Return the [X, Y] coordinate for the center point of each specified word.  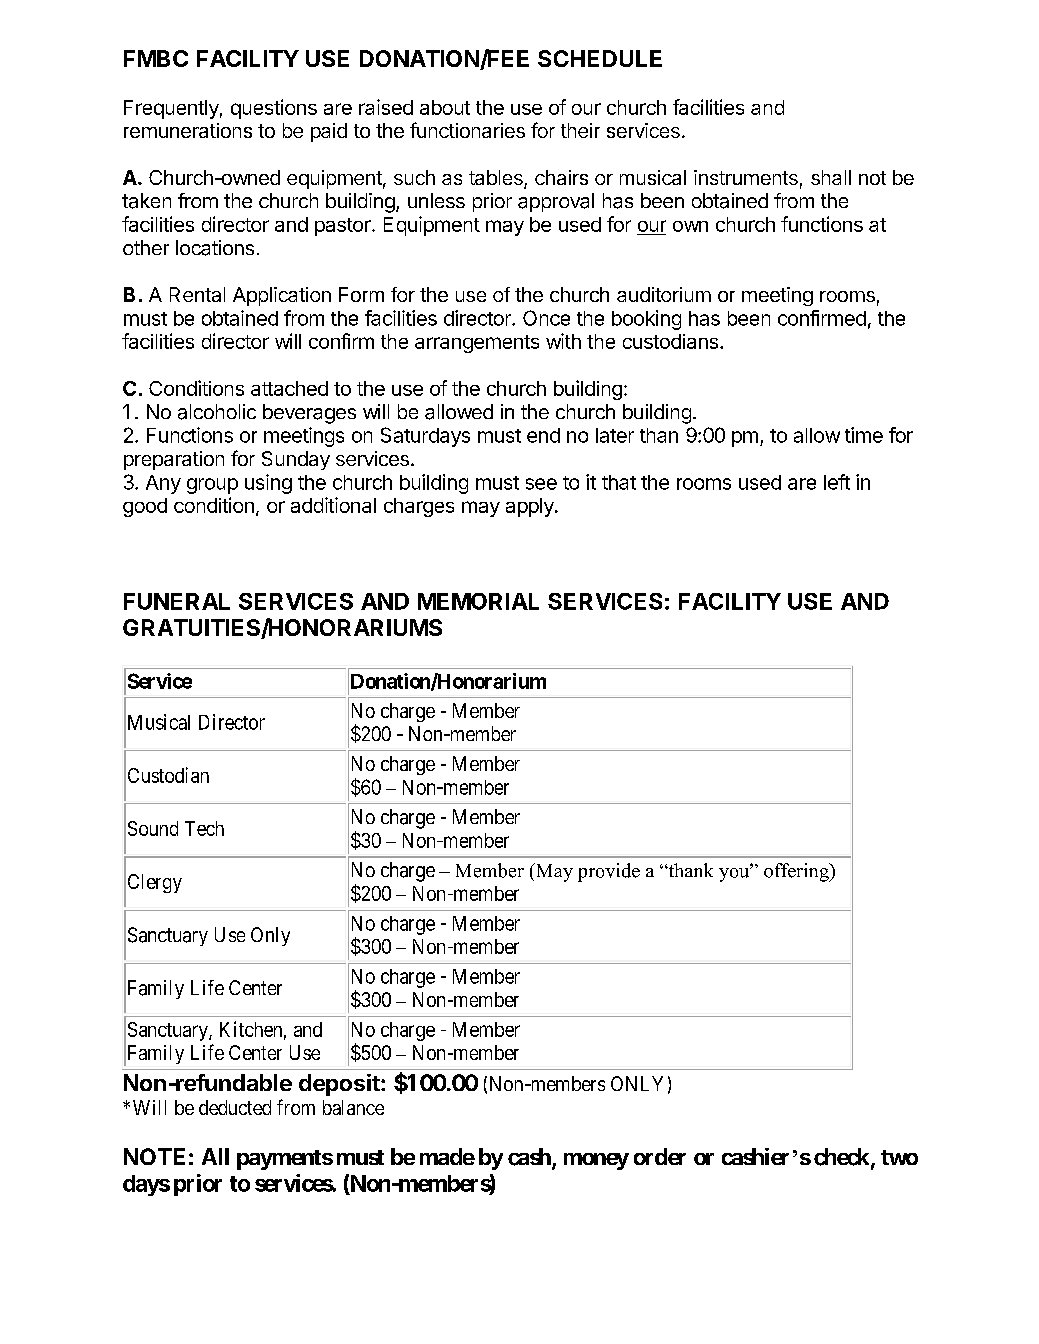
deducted [235, 1107]
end [543, 435]
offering [797, 872]
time [864, 435]
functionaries [467, 130]
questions [274, 109]
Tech [204, 828]
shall [831, 177]
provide [609, 872]
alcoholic [217, 412]
